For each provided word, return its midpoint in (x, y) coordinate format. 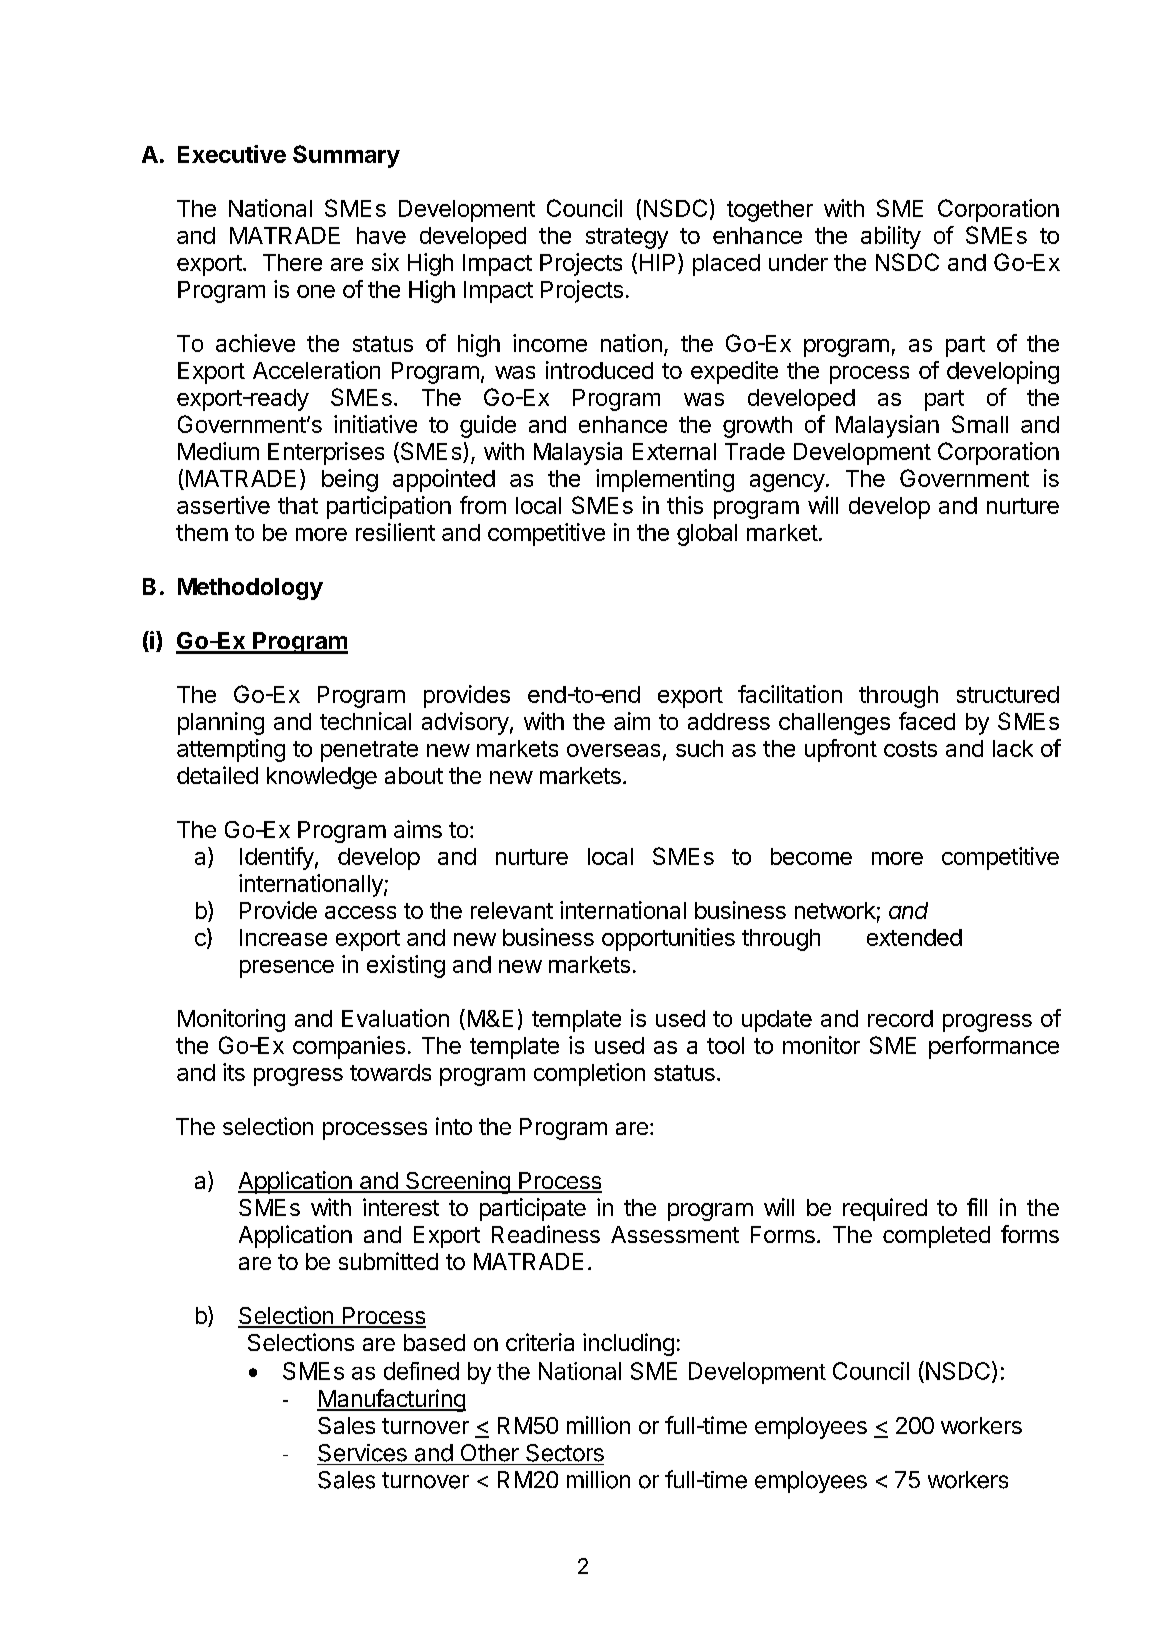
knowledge (322, 778)
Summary (346, 156)
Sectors (565, 1453)
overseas (613, 750)
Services (362, 1453)
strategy (627, 238)
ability (891, 237)
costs (910, 749)
